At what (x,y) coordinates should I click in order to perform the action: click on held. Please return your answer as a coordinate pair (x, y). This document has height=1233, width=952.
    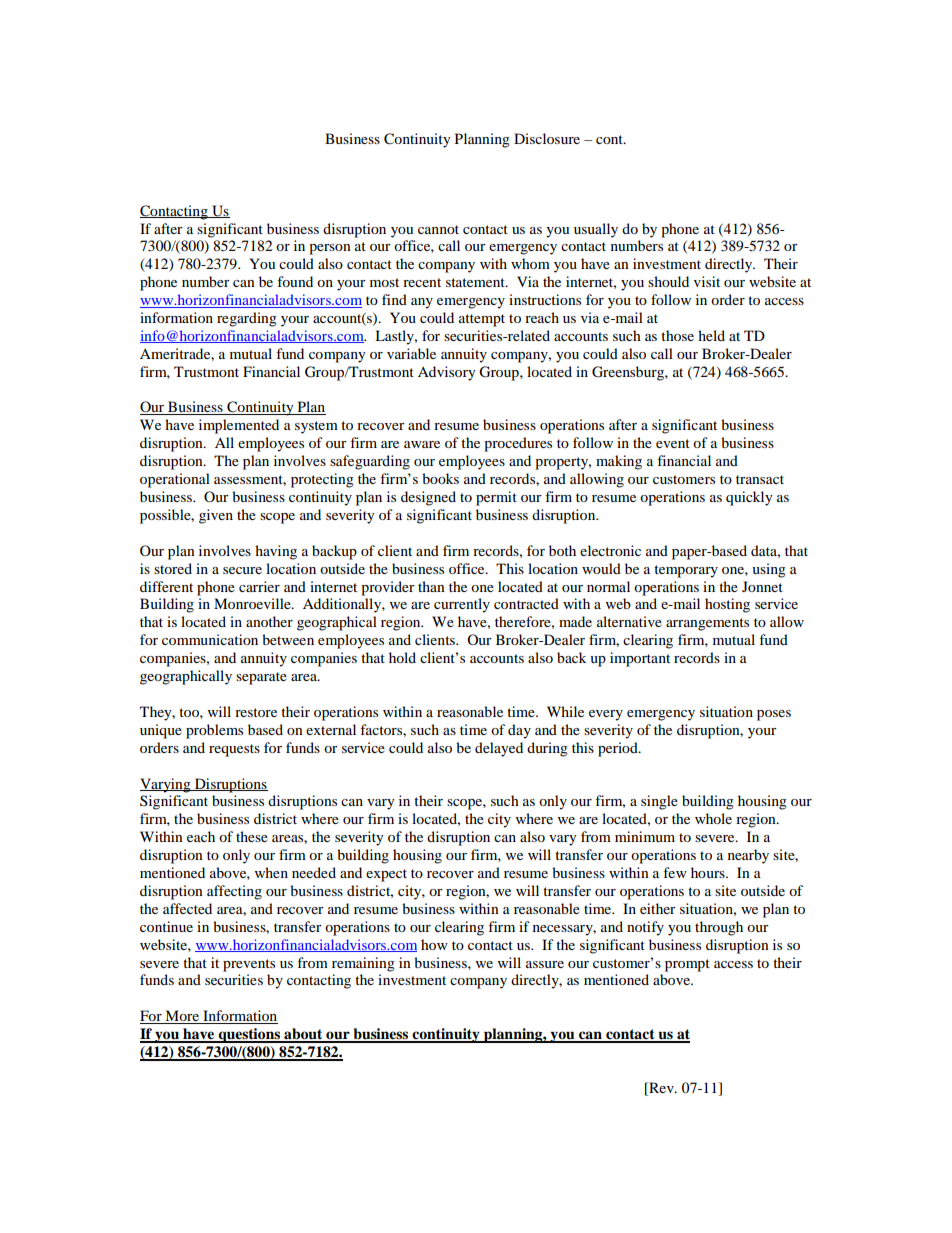
    Looking at the image, I should click on (711, 335).
